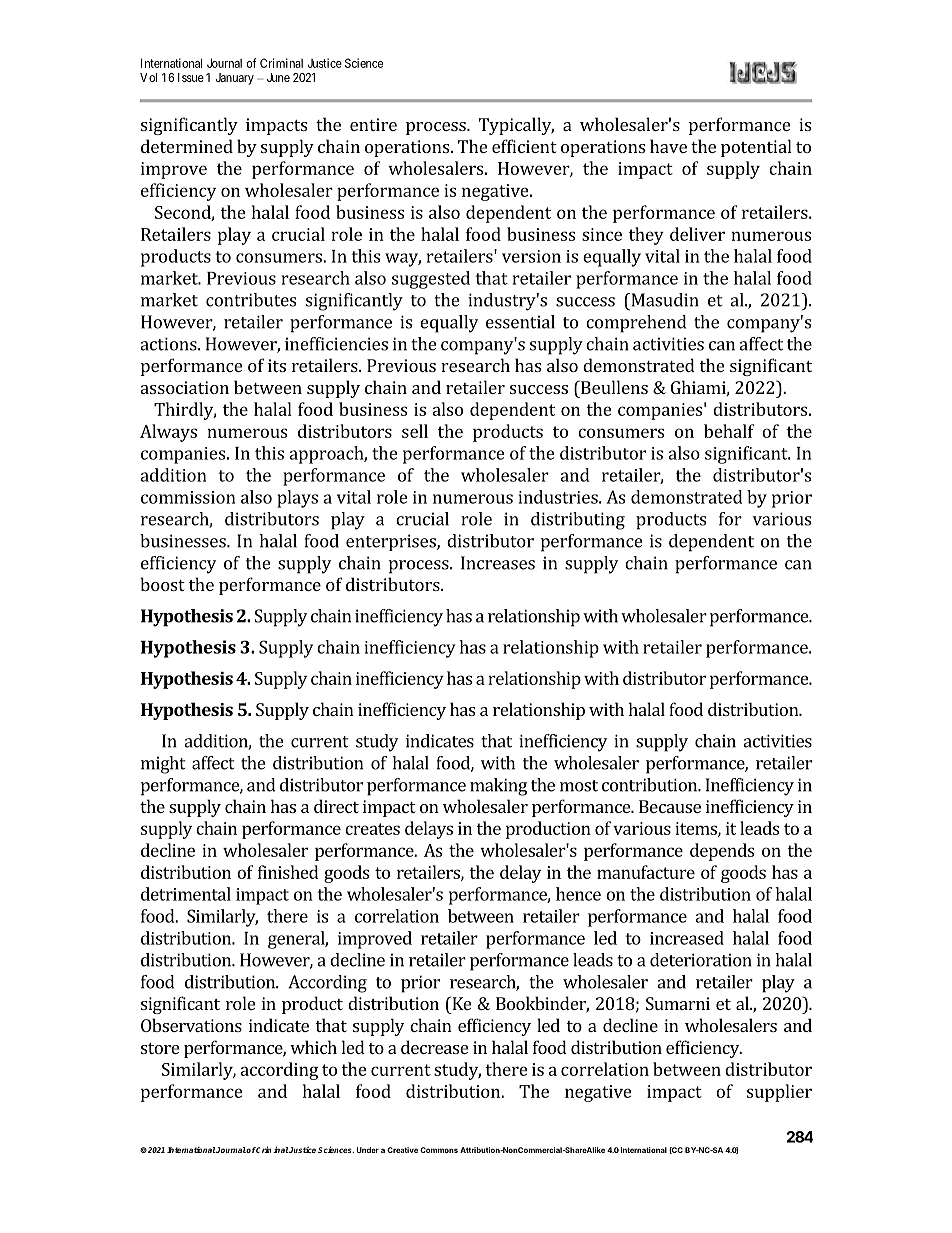  Describe the element at coordinates (516, 126) in the page. I see `Typically` at that location.
